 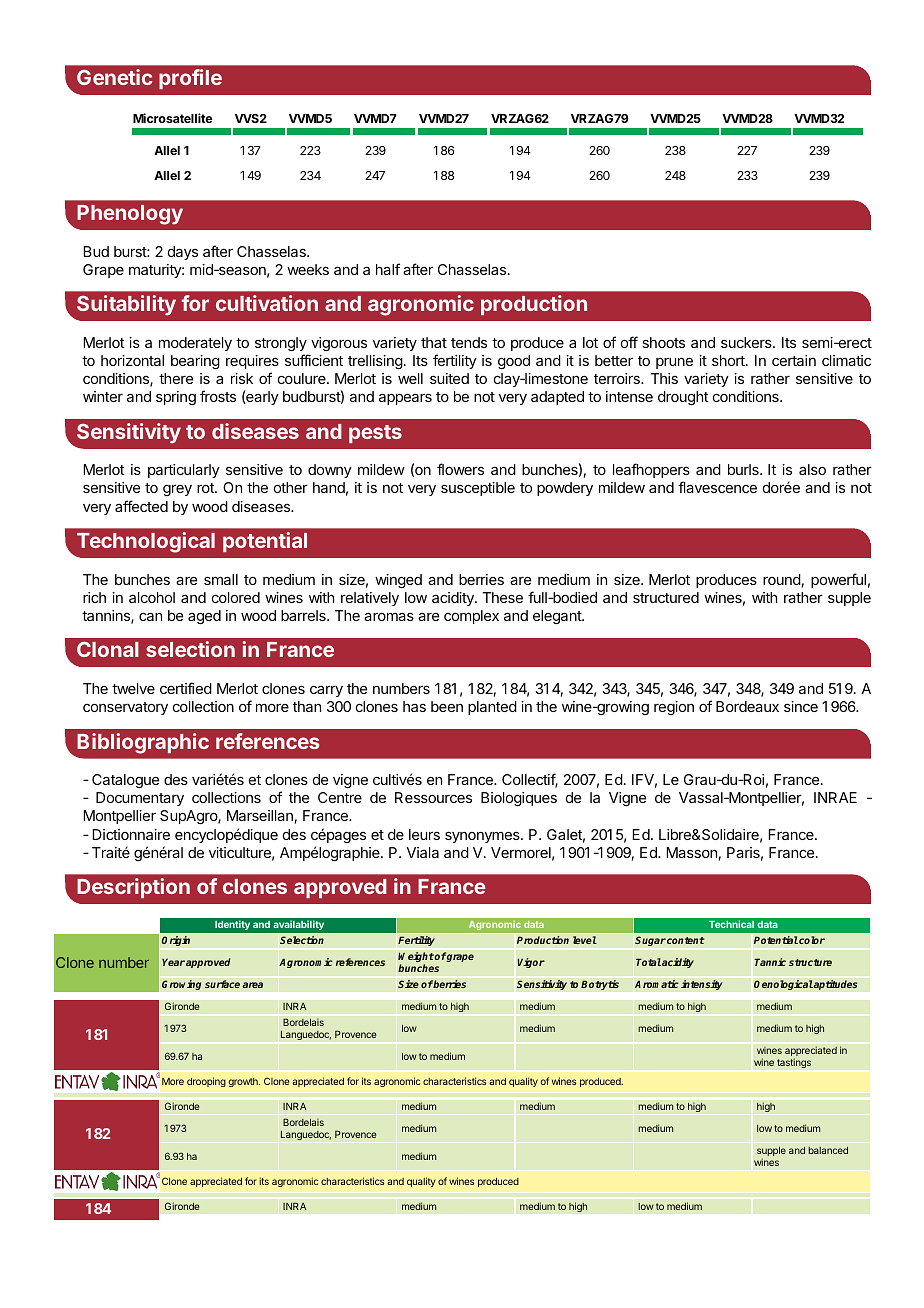 What do you see at coordinates (424, 834) in the document?
I see `leurs` at bounding box center [424, 834].
